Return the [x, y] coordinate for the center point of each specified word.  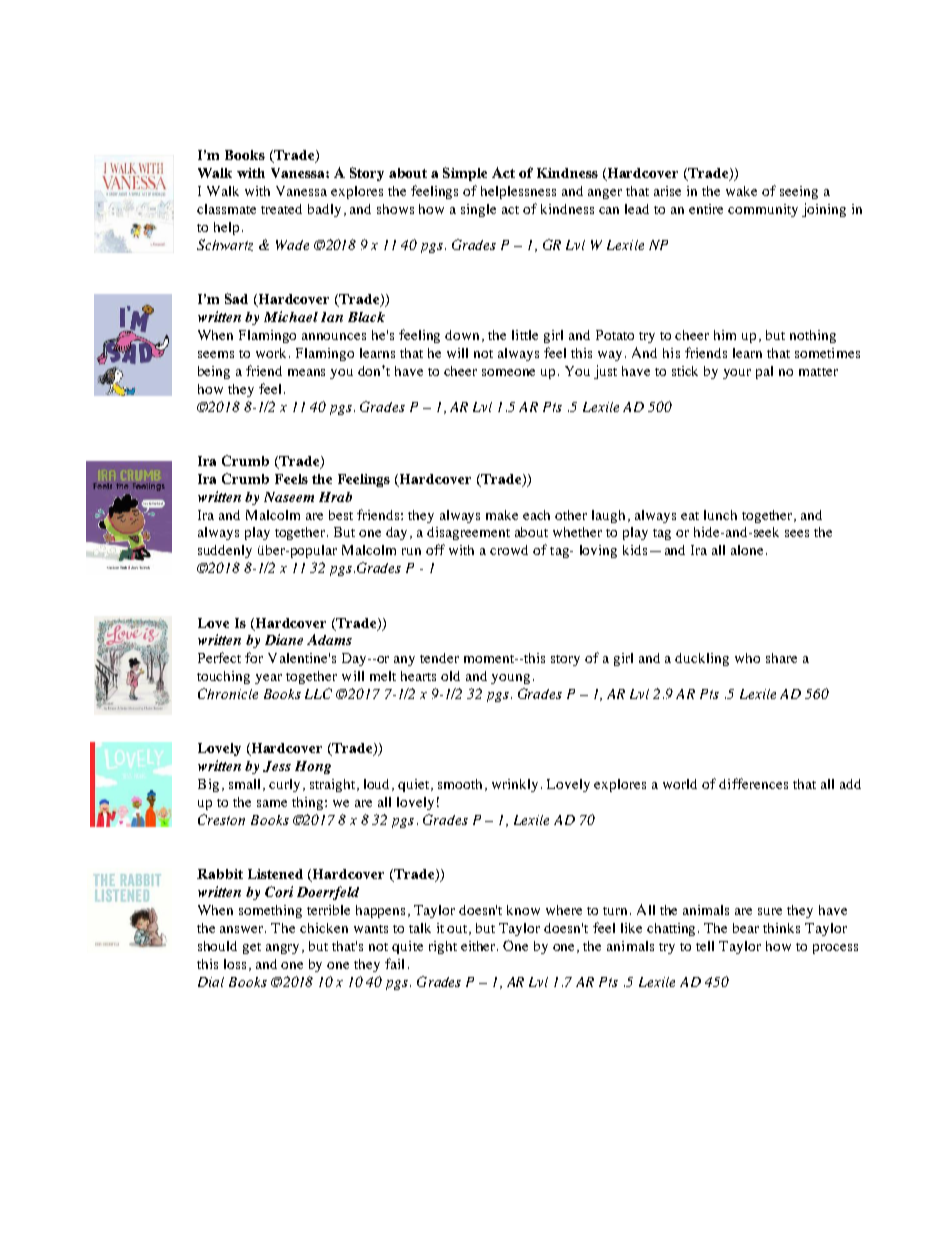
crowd [509, 550]
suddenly [225, 551]
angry [284, 949]
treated [281, 209]
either [479, 946]
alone [747, 550]
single [478, 210]
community [763, 210]
